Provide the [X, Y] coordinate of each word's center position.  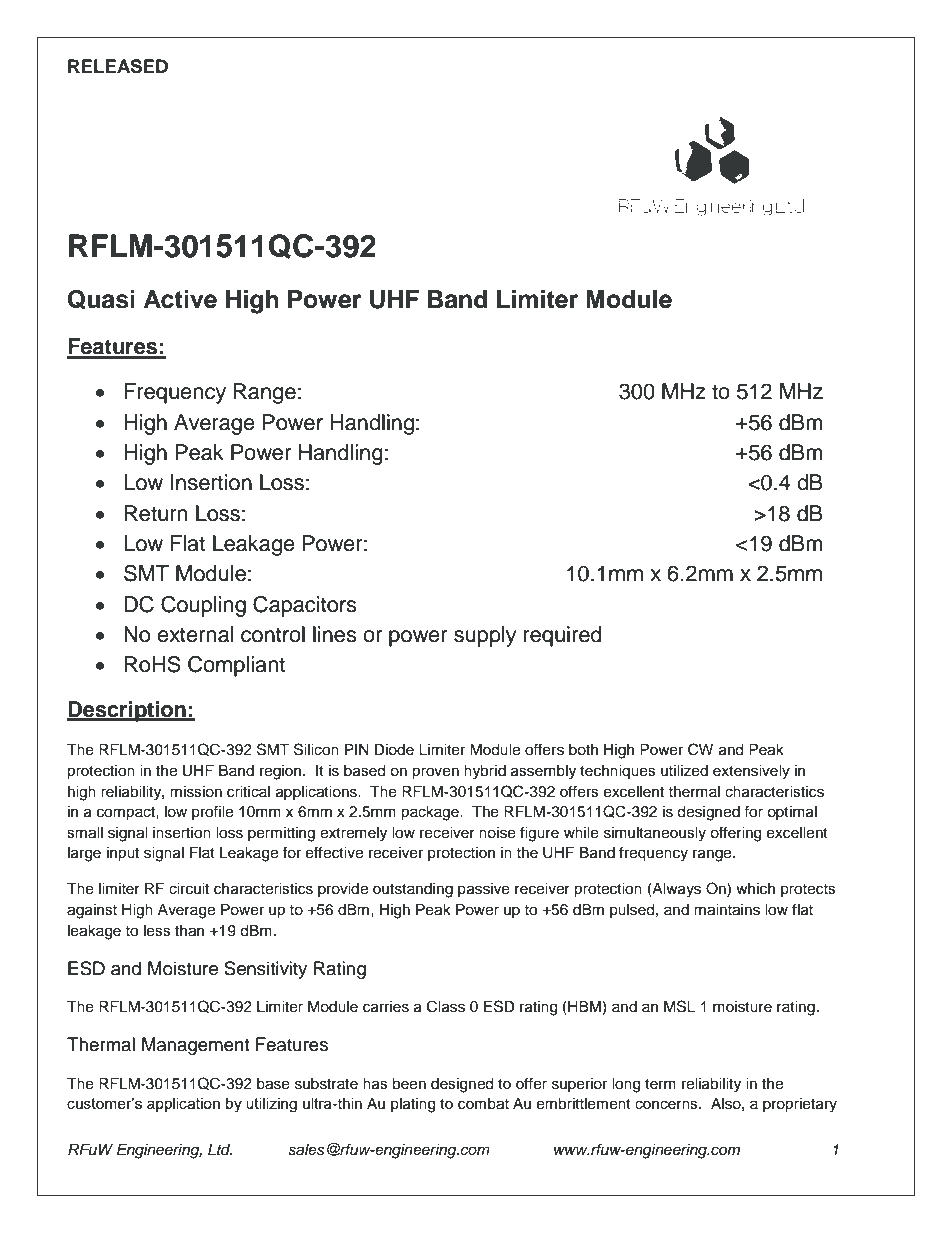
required [563, 636]
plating [413, 1105]
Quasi [101, 299]
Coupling [203, 606]
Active [180, 299]
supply [485, 636]
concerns [667, 1105]
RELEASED [118, 66]
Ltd [220, 1149]
